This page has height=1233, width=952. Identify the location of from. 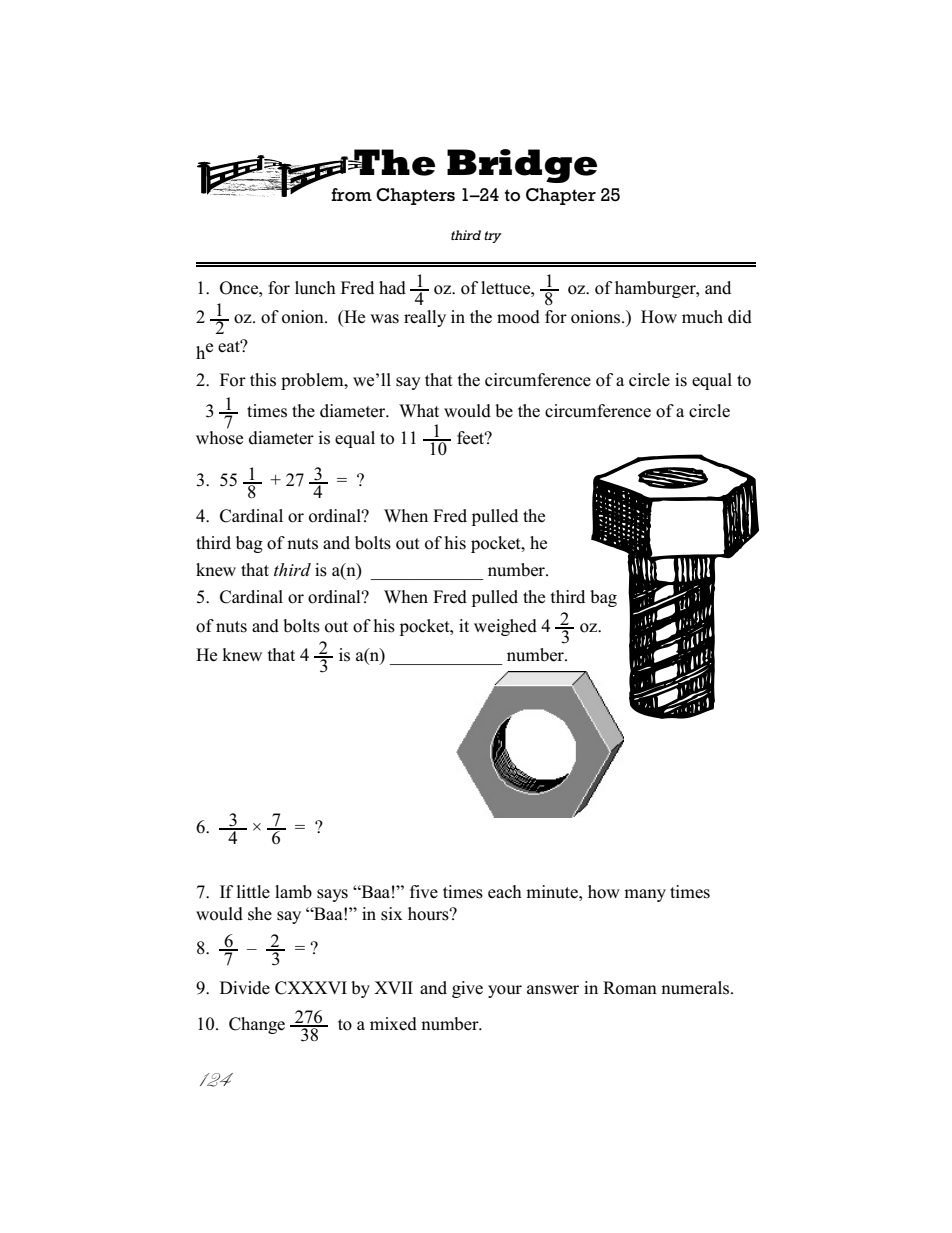
(351, 195).
